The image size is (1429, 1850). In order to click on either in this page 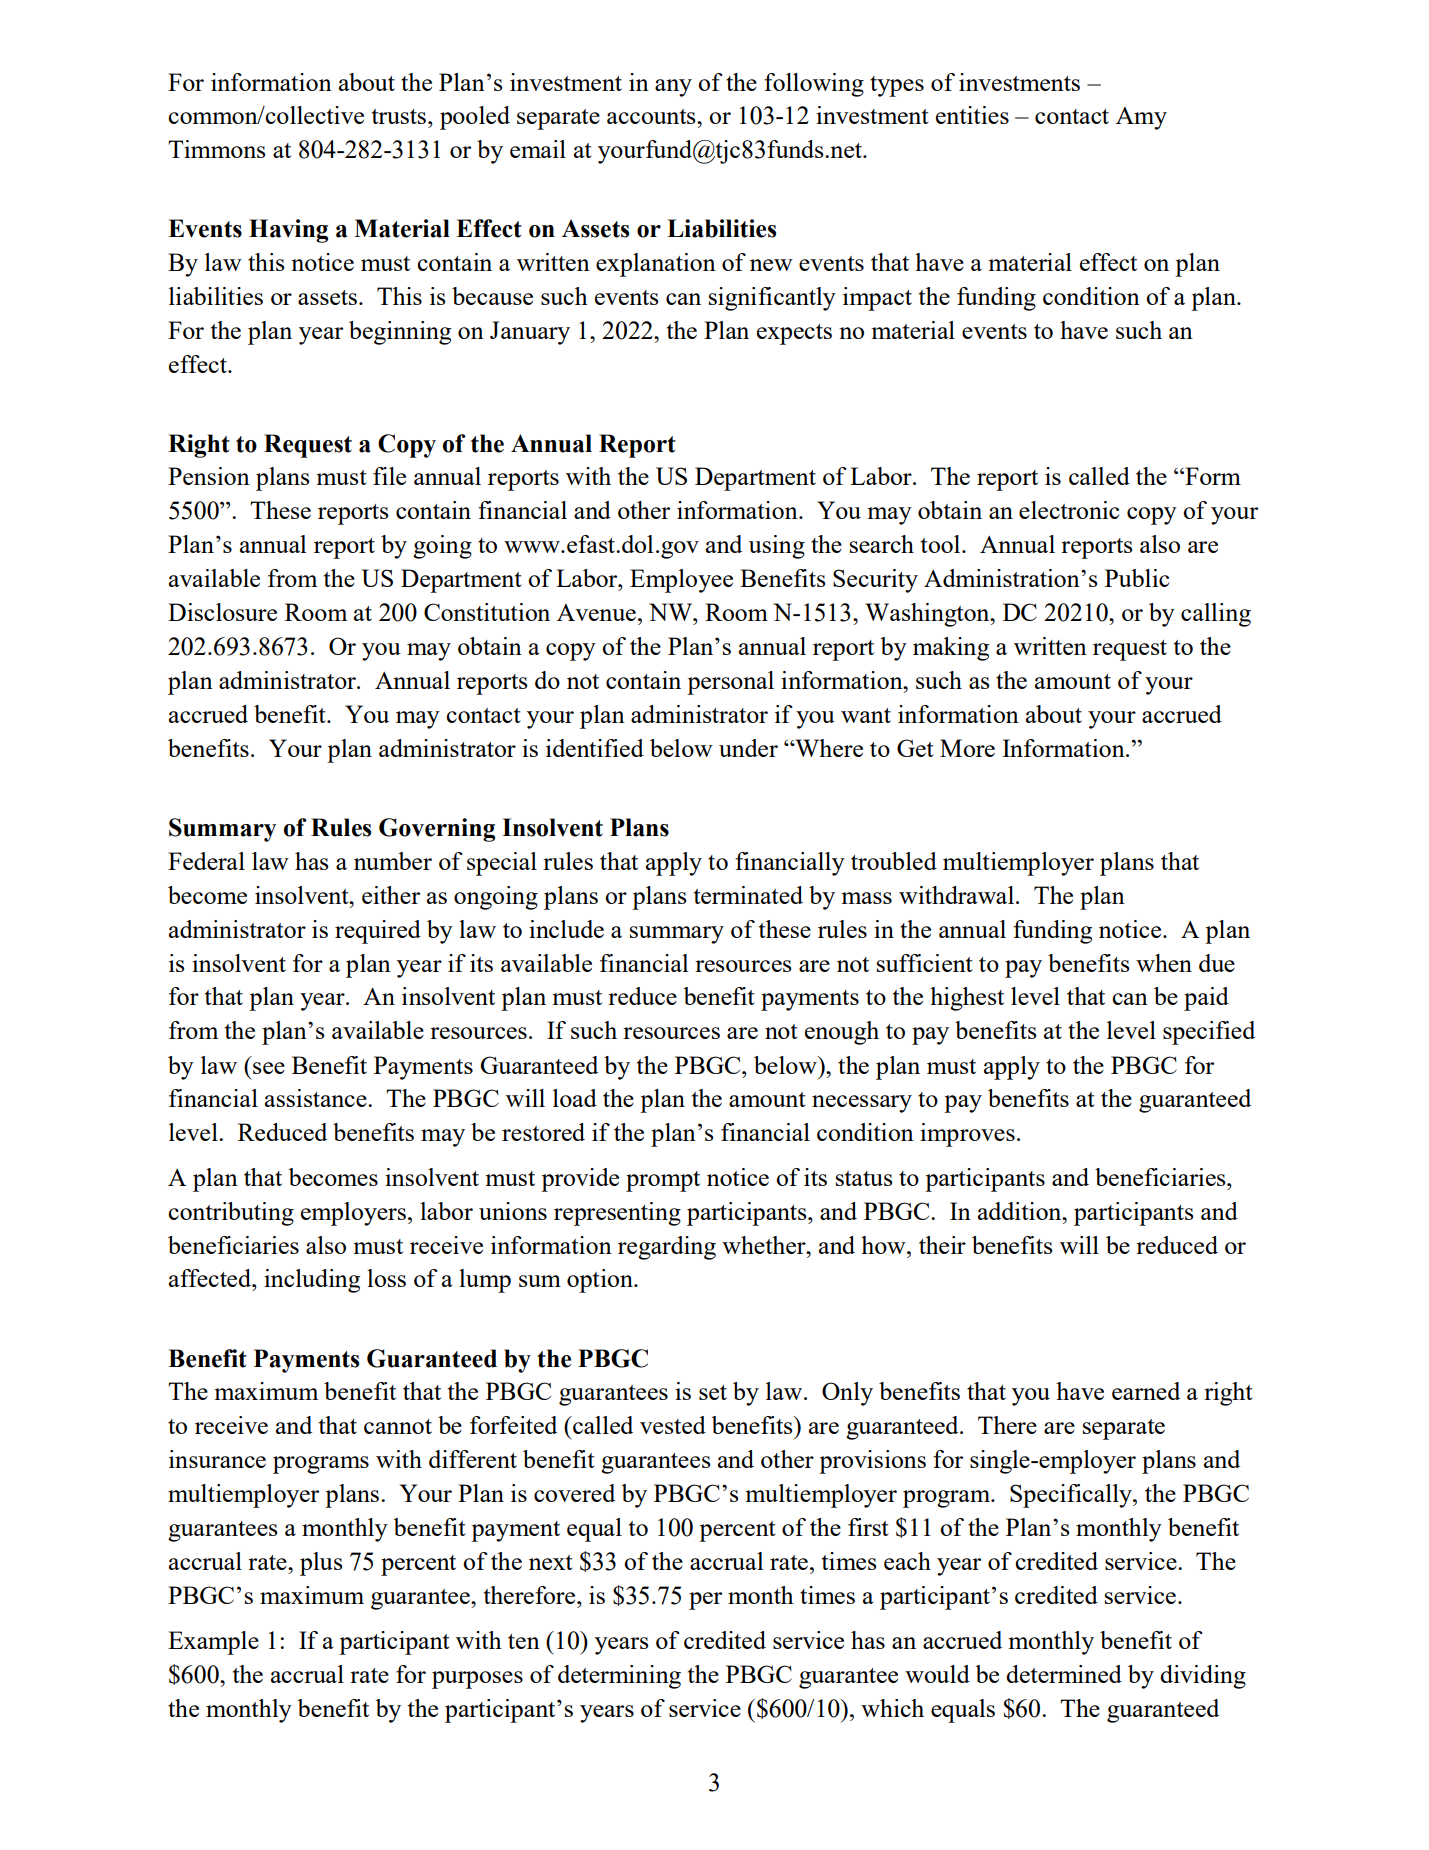, I will do `click(391, 895)`.
